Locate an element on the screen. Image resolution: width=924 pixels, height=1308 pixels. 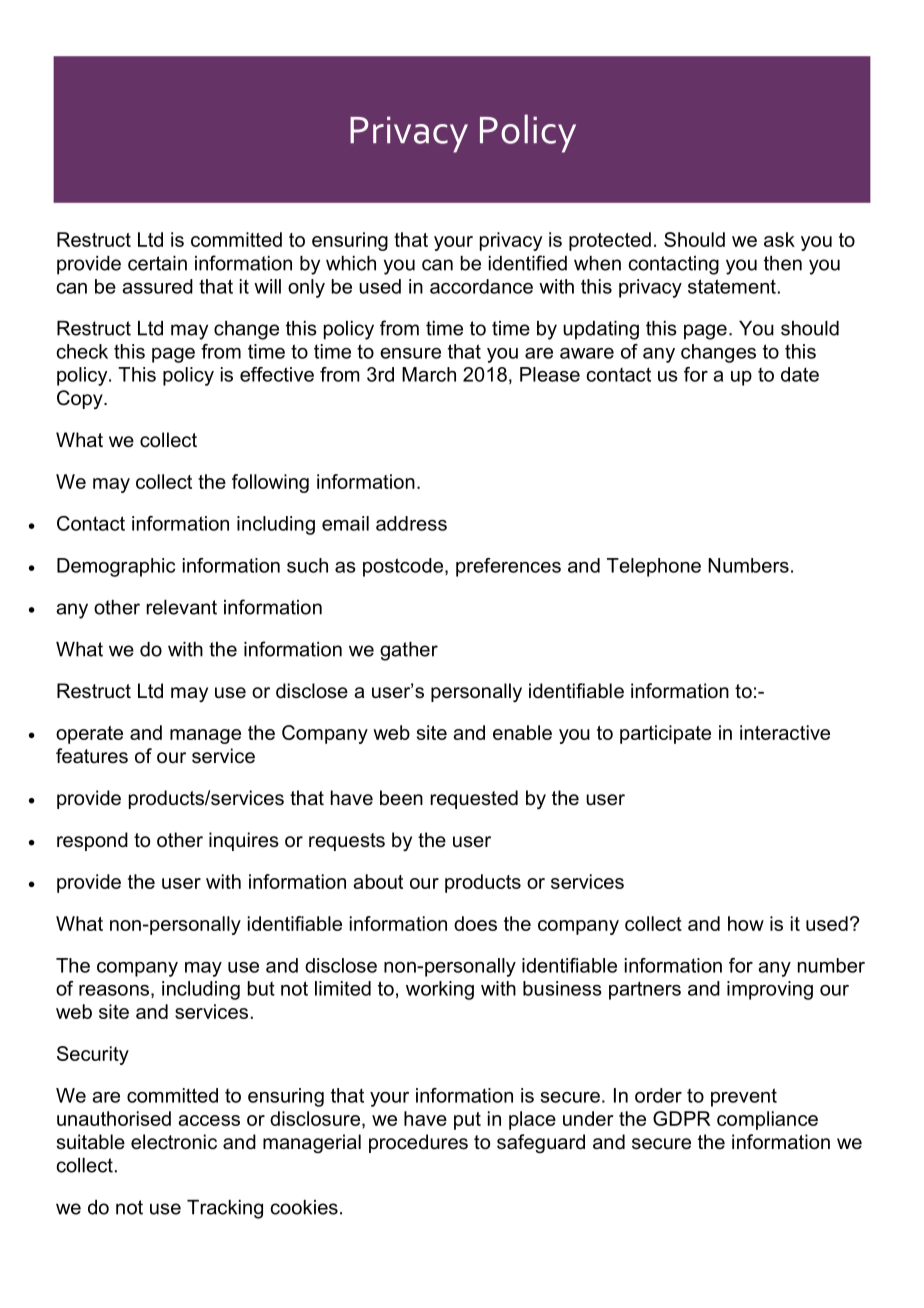
but is located at coordinates (261, 988).
